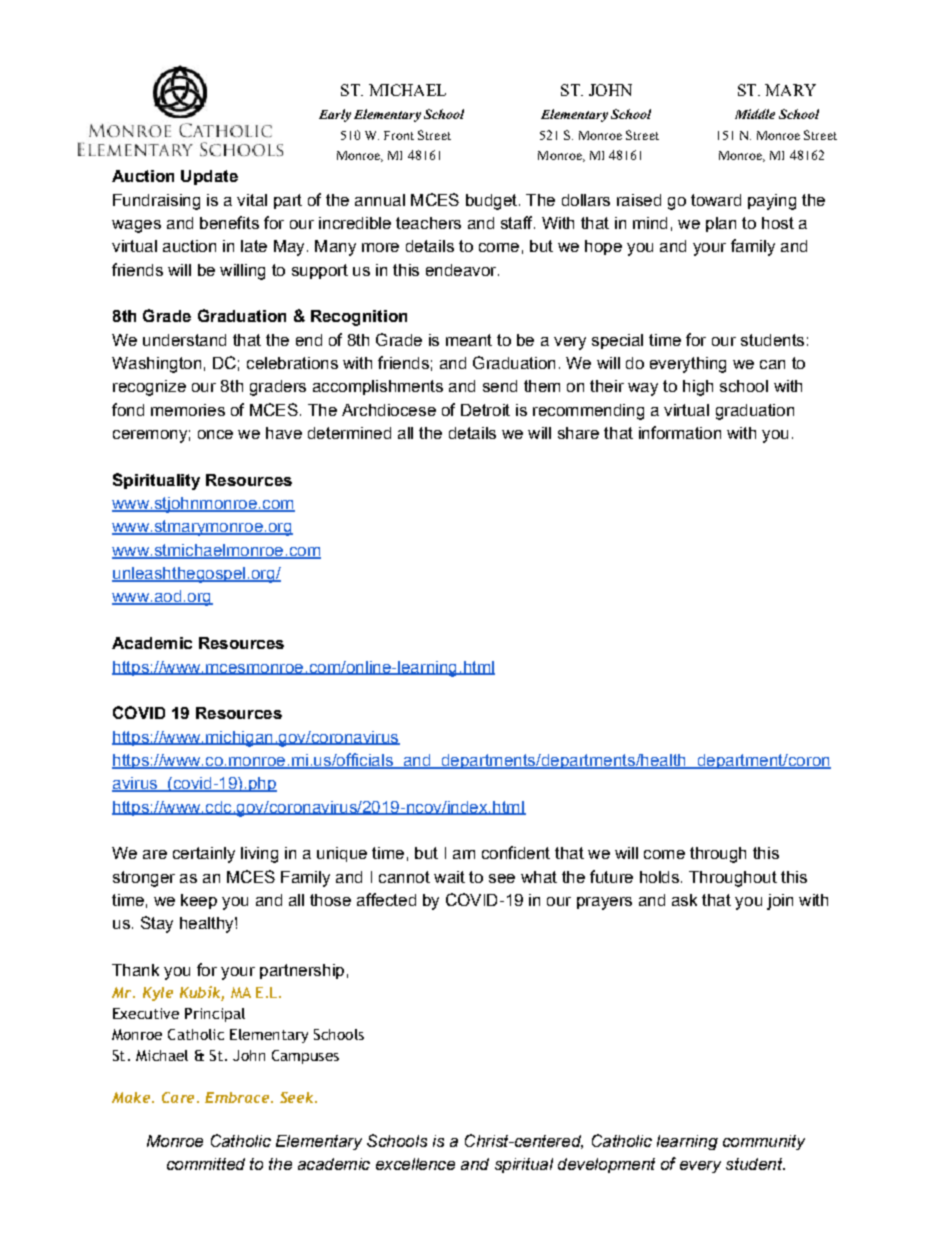 The image size is (952, 1233). What do you see at coordinates (516, 852) in the document?
I see `confident` at bounding box center [516, 852].
